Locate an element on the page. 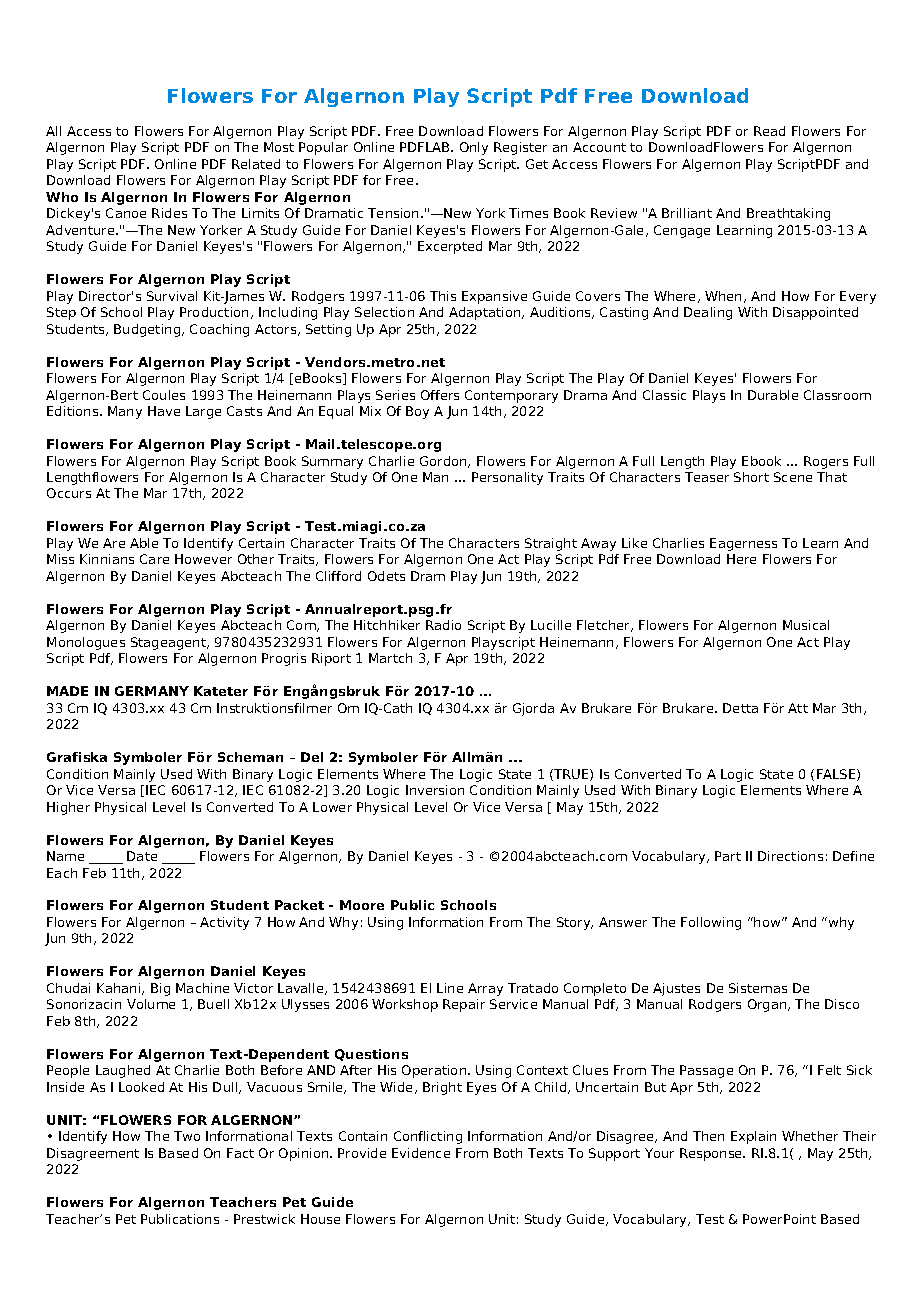 The image size is (924, 1308). Radio is located at coordinates (443, 625).
